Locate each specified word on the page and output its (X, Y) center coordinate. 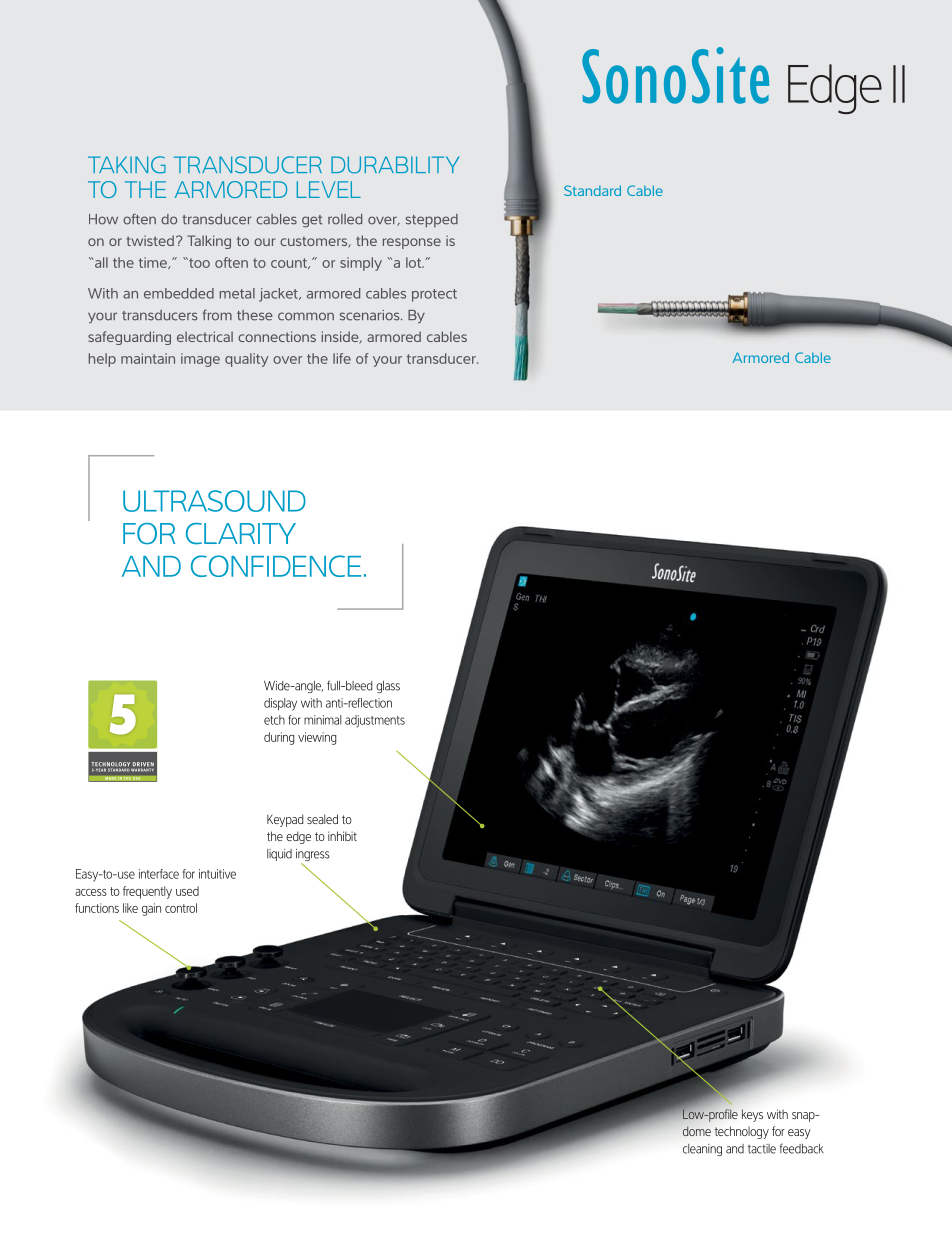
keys (752, 1115)
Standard (592, 190)
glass (388, 687)
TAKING (127, 165)
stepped (432, 221)
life (342, 358)
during (279, 738)
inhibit (342, 836)
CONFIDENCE (276, 566)
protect (434, 295)
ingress (313, 856)
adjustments (375, 721)
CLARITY (241, 534)
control (181, 908)
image (200, 360)
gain (151, 909)
